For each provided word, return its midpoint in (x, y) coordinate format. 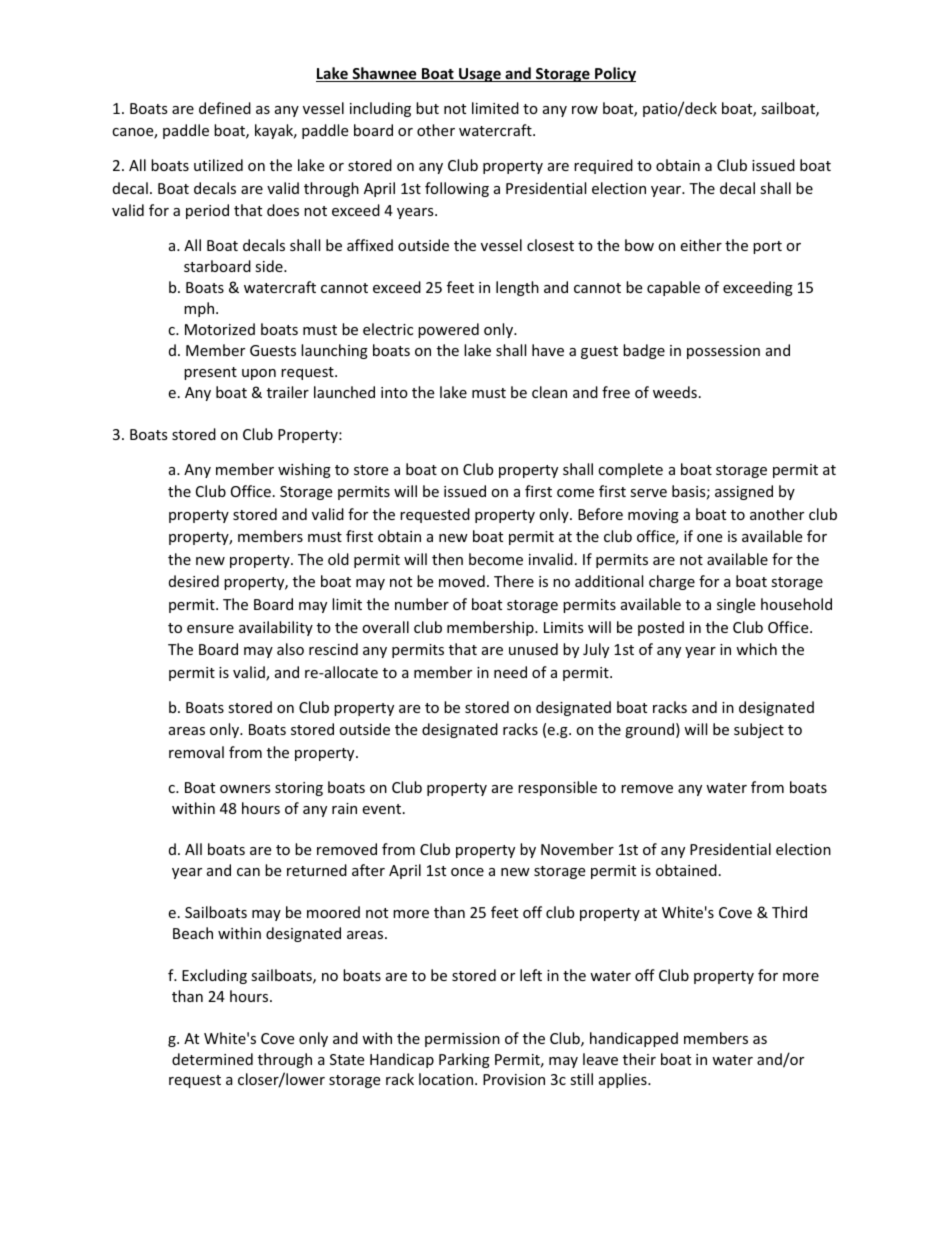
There (514, 581)
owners (245, 789)
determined (212, 1059)
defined (225, 108)
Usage (480, 75)
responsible (557, 788)
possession (723, 352)
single (736, 605)
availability (276, 628)
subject (759, 730)
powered (448, 330)
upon (259, 374)
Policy (614, 74)
